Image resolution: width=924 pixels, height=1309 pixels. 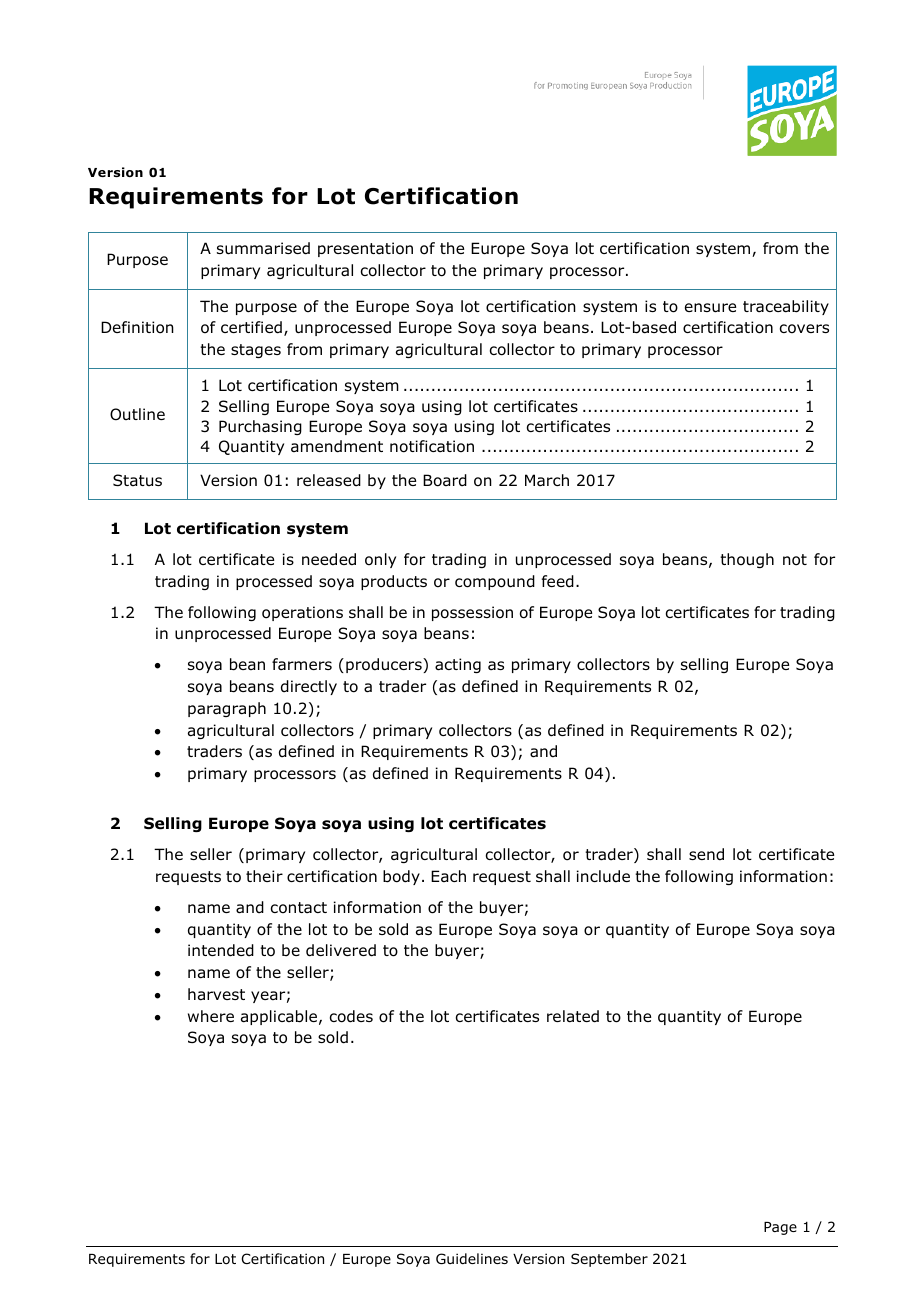 I want to click on include, so click(x=603, y=876).
